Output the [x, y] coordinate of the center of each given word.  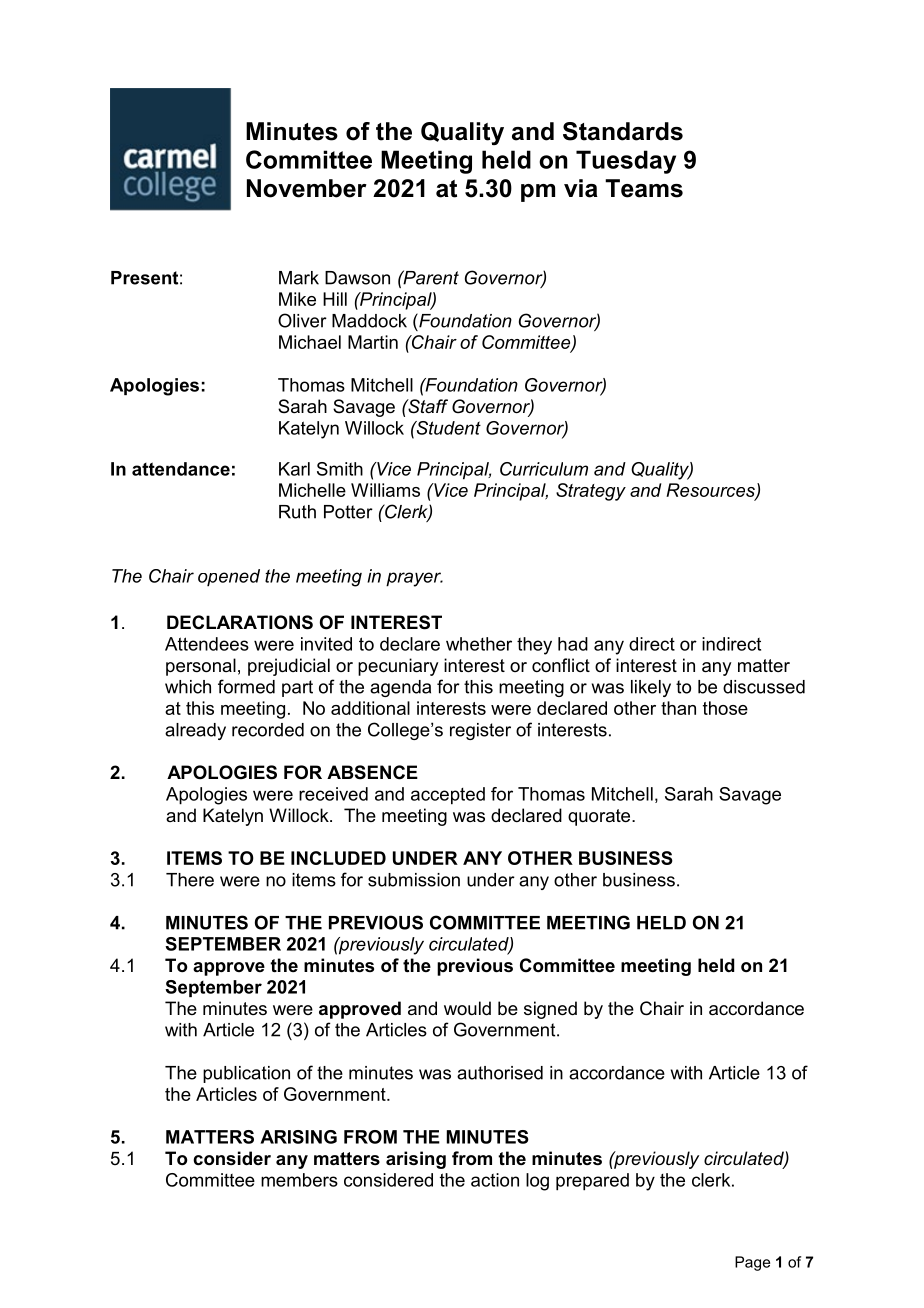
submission [414, 880]
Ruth [297, 512]
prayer [414, 579]
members [299, 1180]
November [307, 188]
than [678, 708]
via [581, 188]
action [495, 1180]
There [190, 880]
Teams [644, 188]
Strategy [591, 492]
